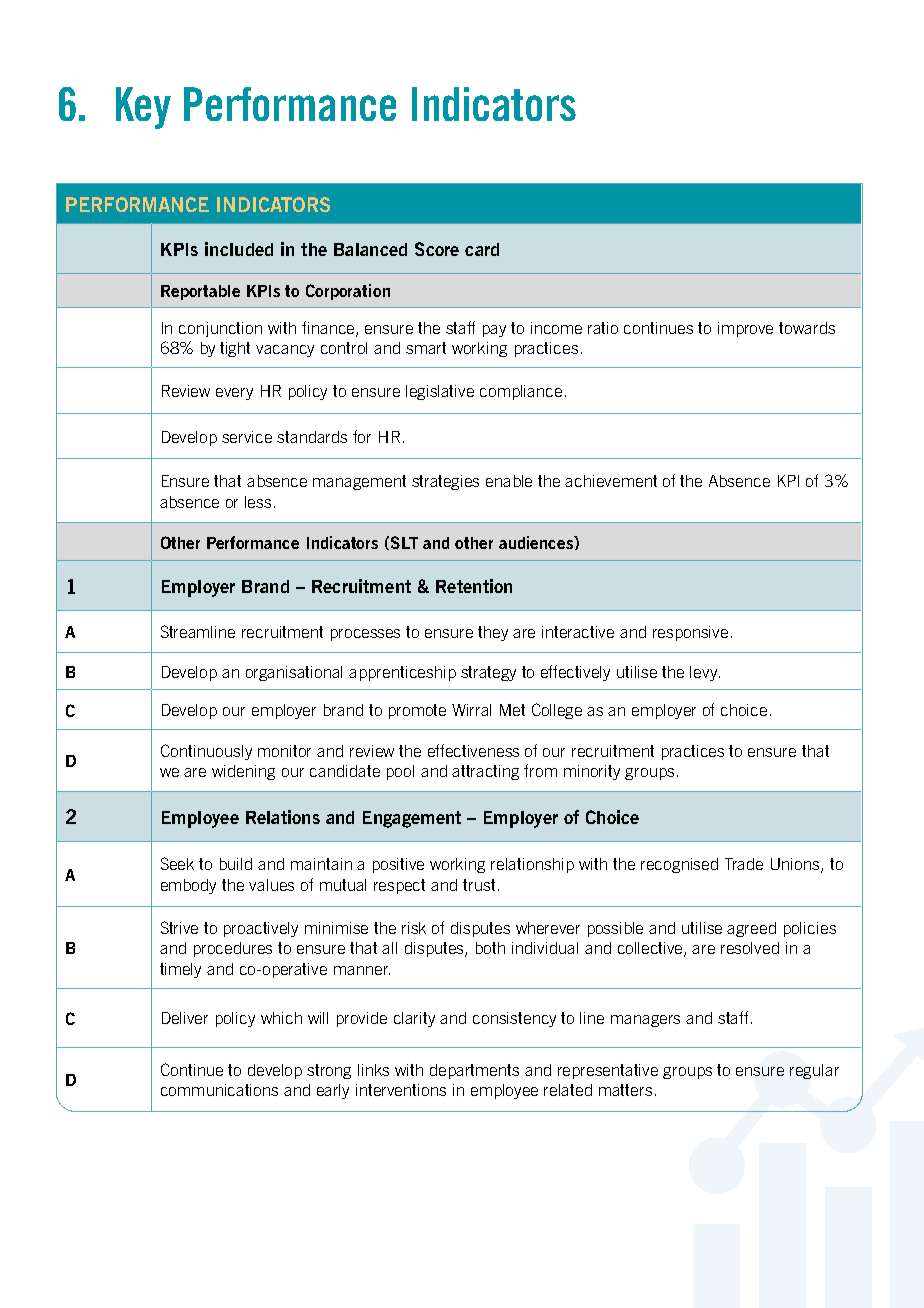 Image resolution: width=924 pixels, height=1308 pixels. I want to click on effectiveness, so click(473, 750).
